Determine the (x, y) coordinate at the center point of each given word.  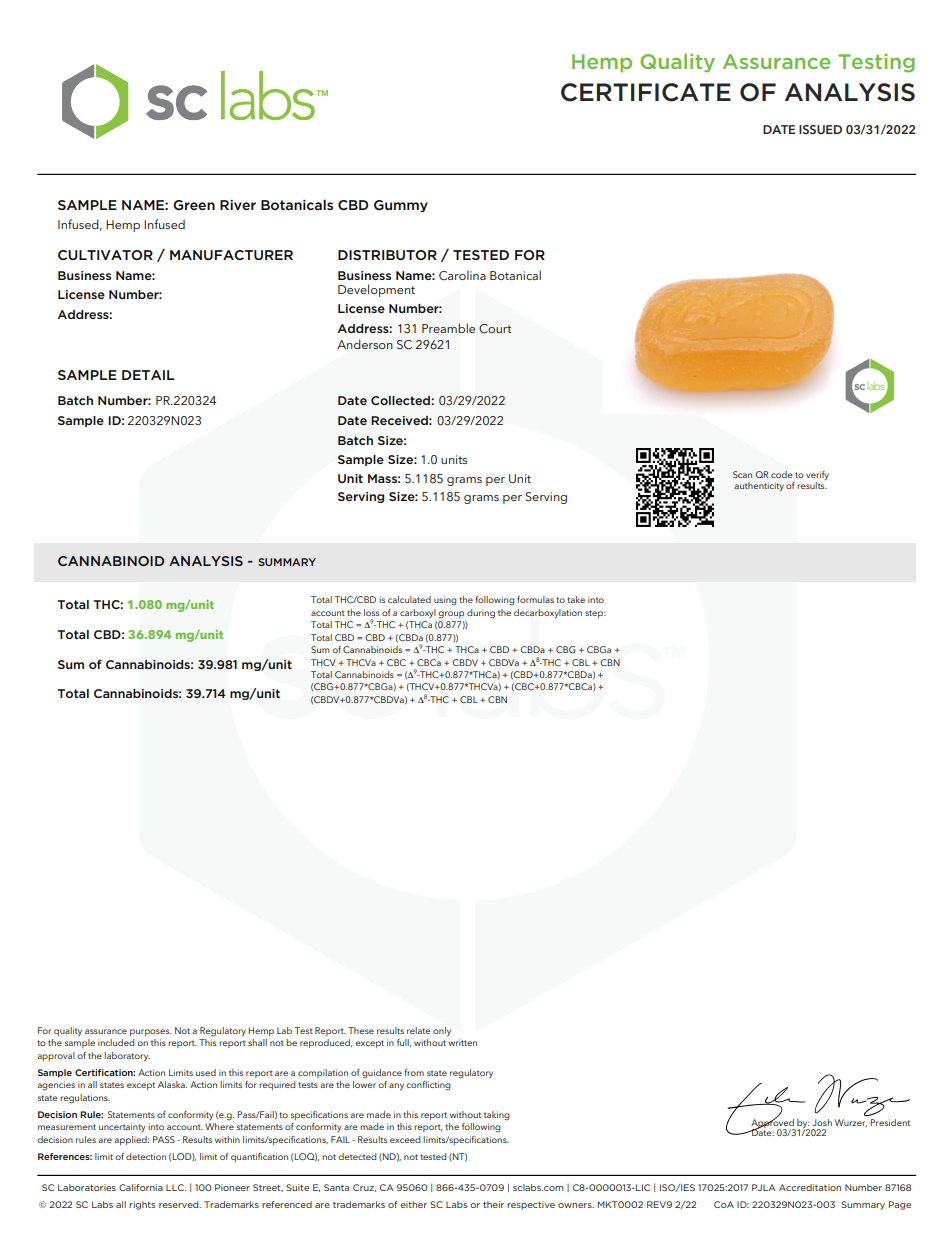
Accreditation (810, 1187)
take (576, 599)
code (782, 474)
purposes (150, 1032)
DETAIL (148, 375)
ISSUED (820, 129)
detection (146, 1156)
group (451, 615)
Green (194, 205)
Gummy (401, 206)
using (445, 601)
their (493, 1204)
